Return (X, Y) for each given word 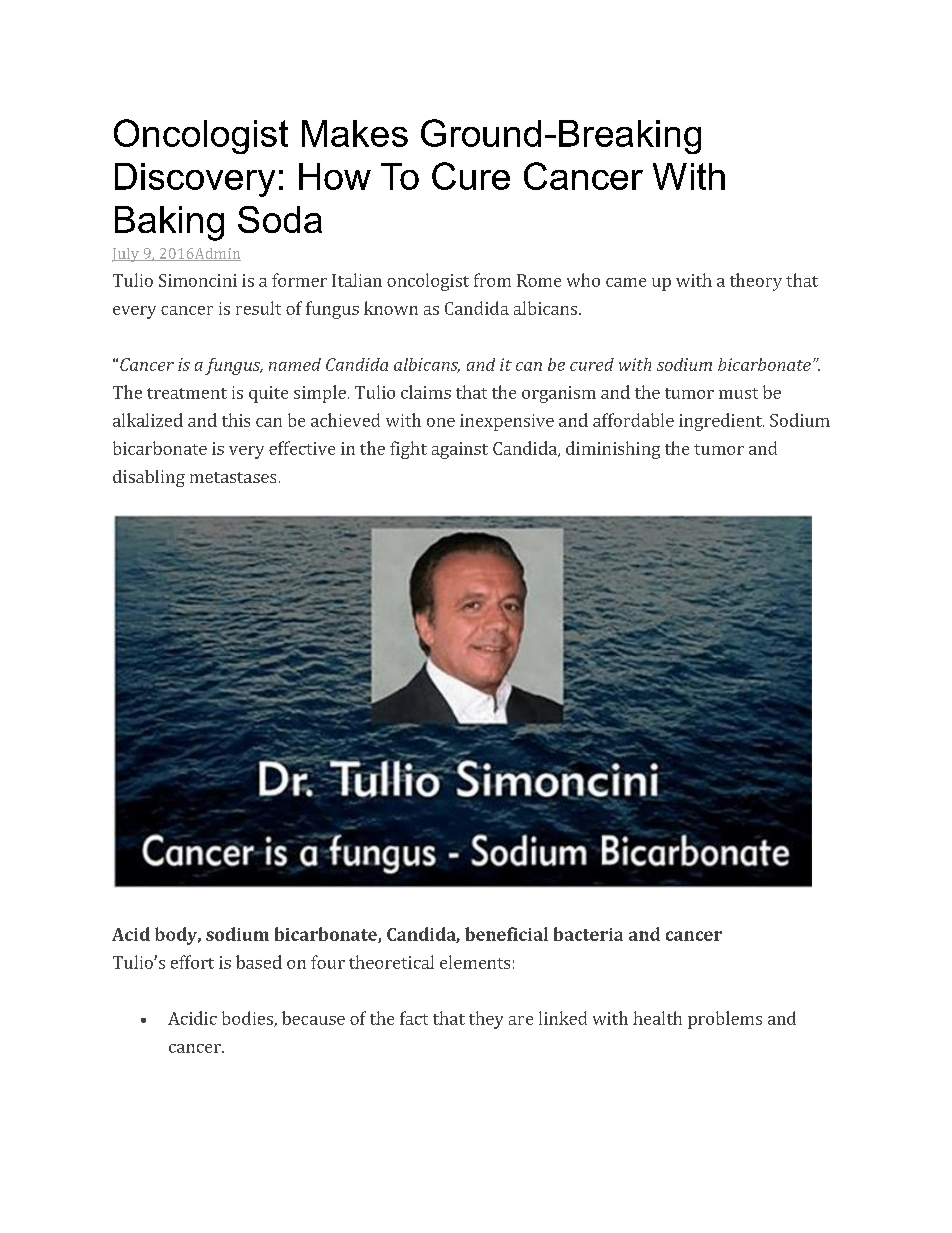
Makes (355, 133)
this (236, 420)
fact (414, 1018)
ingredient (721, 422)
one (441, 422)
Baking (169, 223)
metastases (233, 477)
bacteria (588, 934)
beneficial (506, 934)
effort (192, 962)
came (626, 282)
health (657, 1018)
